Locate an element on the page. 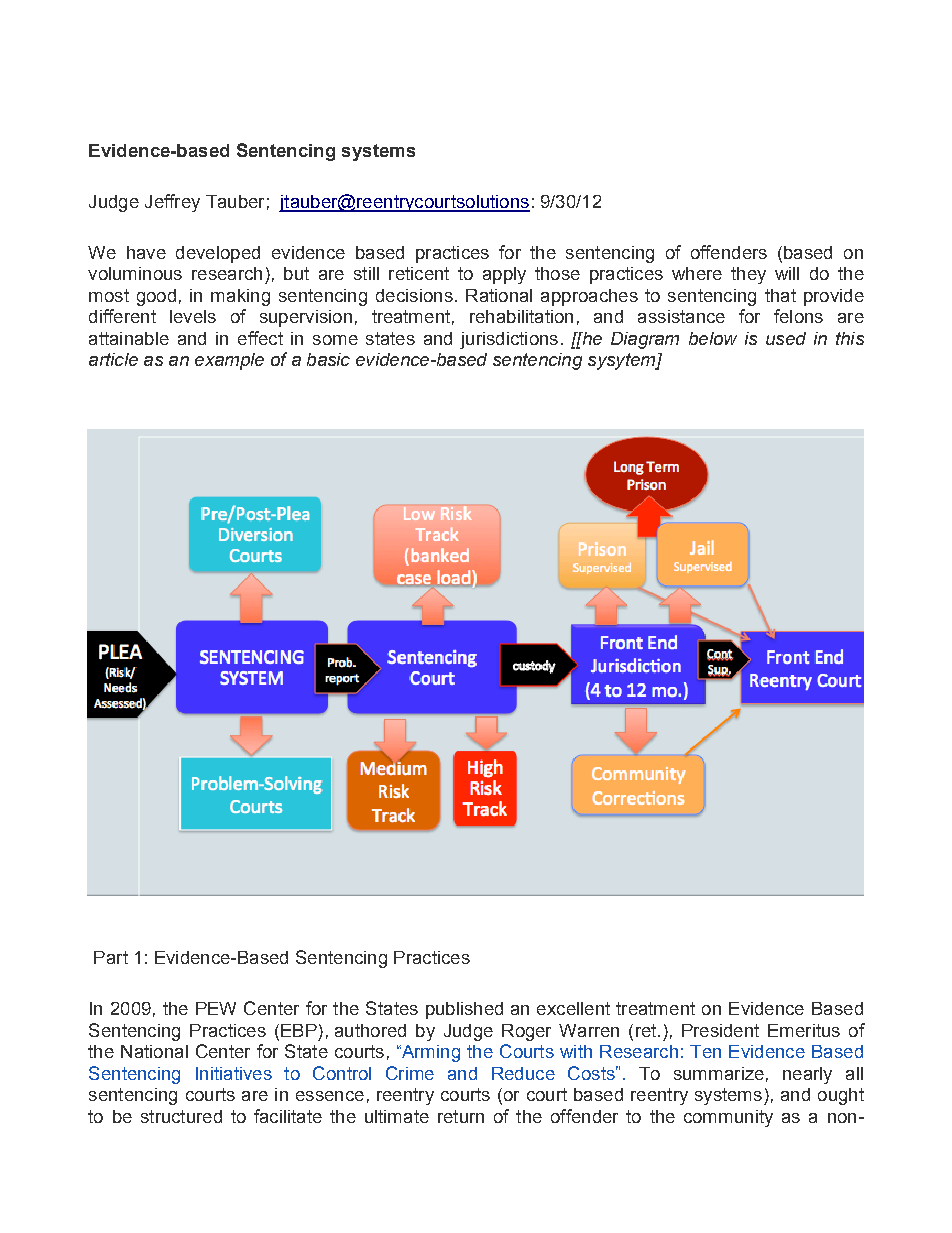 This page has height=1233, width=952. published is located at coordinates (464, 1010).
